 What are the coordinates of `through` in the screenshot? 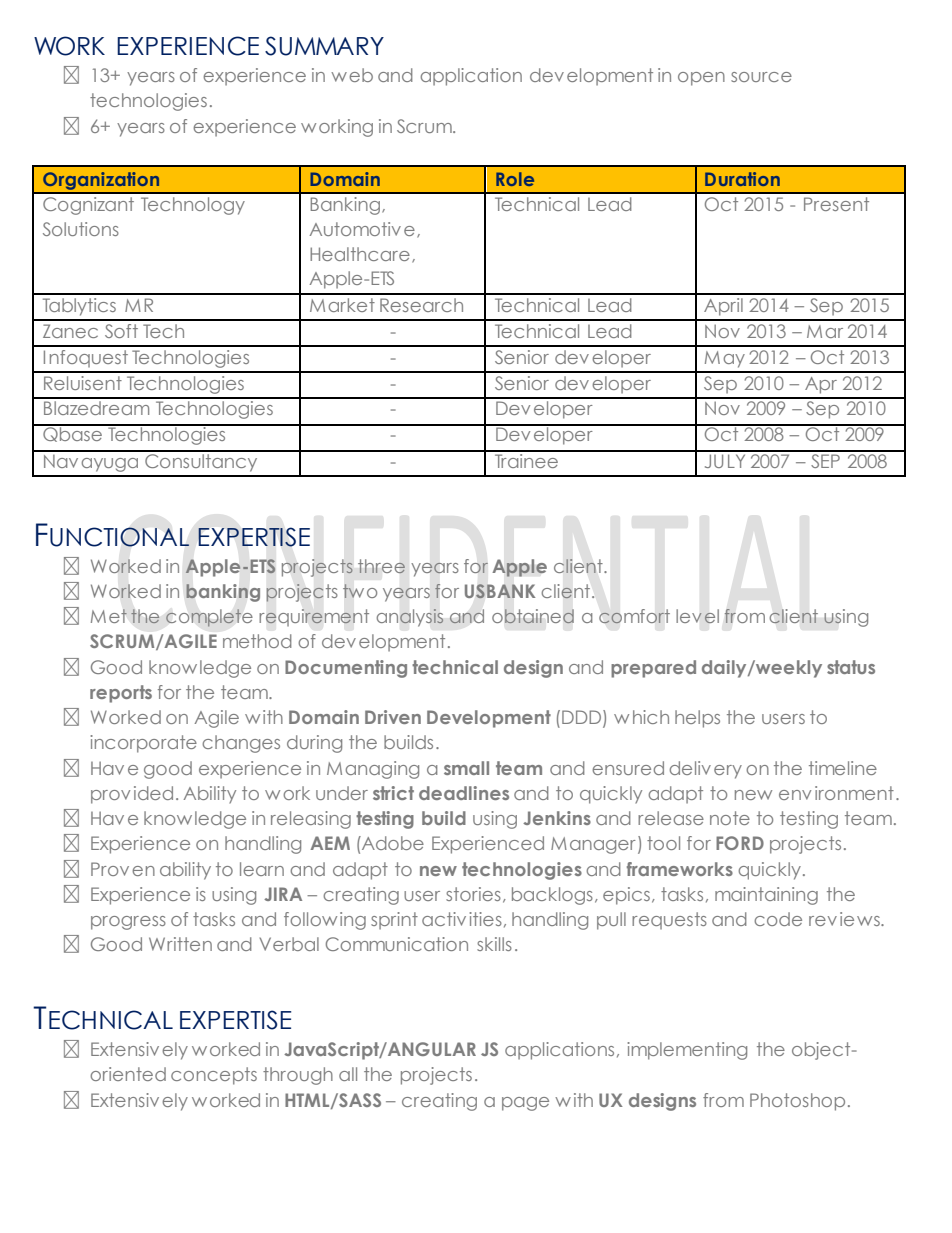 It's located at (298, 1076).
